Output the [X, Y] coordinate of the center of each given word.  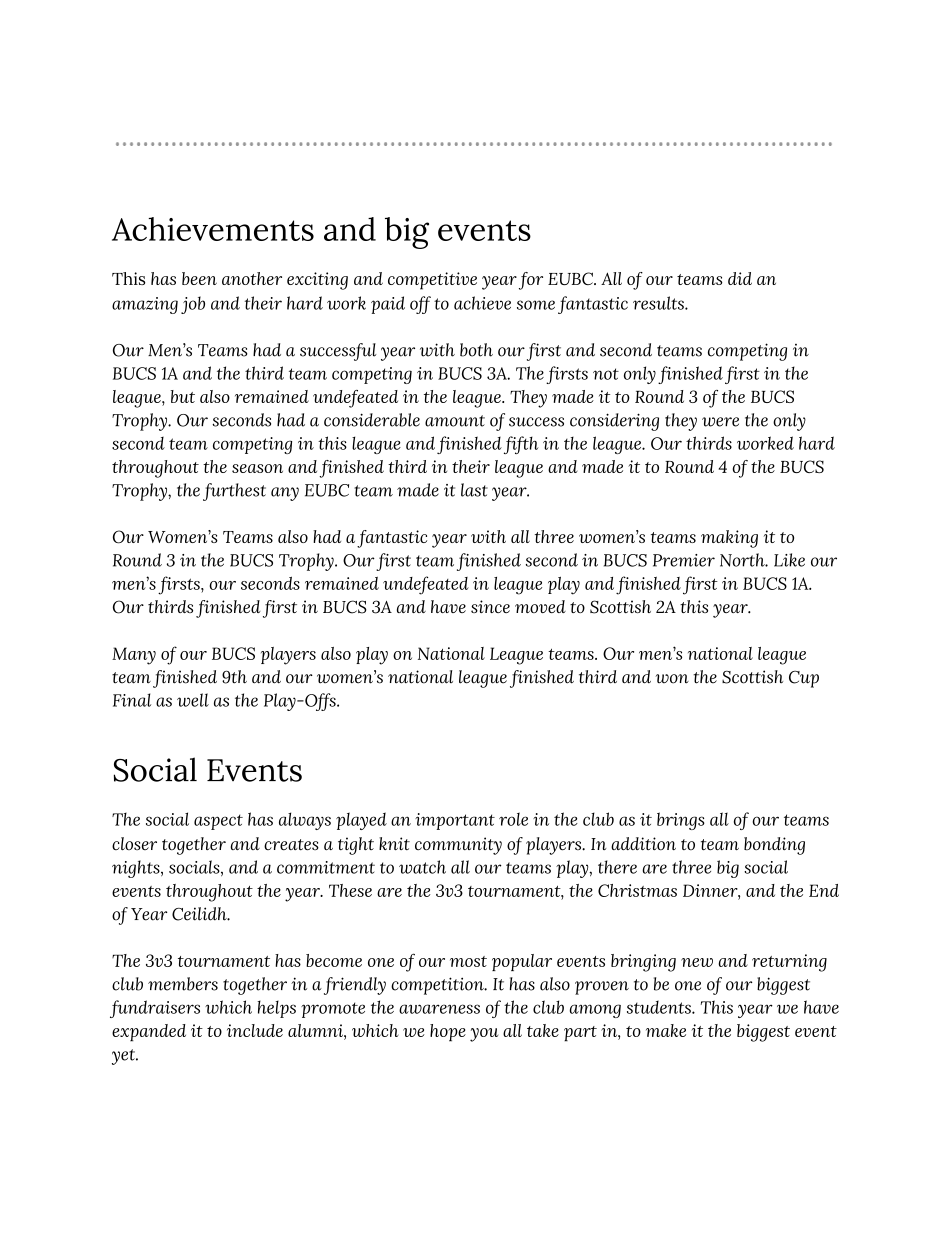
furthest [234, 492]
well [193, 700]
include [255, 1030]
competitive [432, 281]
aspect [218, 822]
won [672, 679]
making [729, 539]
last [474, 490]
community [458, 846]
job [193, 305]
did [740, 278]
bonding [774, 846]
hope [448, 1033]
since [490, 606]
